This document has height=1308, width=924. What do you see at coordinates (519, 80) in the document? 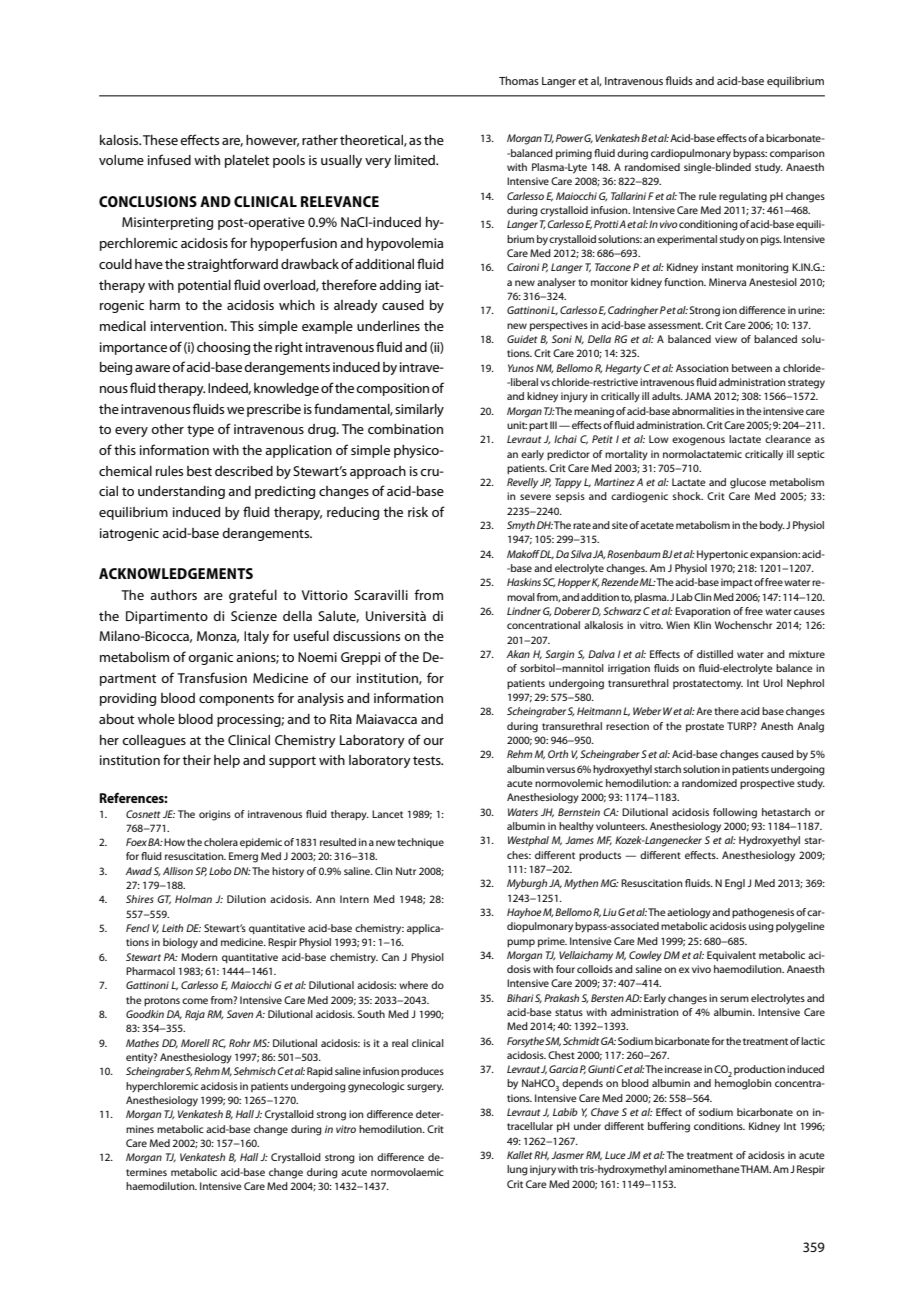
I see `Thomas` at bounding box center [519, 80].
